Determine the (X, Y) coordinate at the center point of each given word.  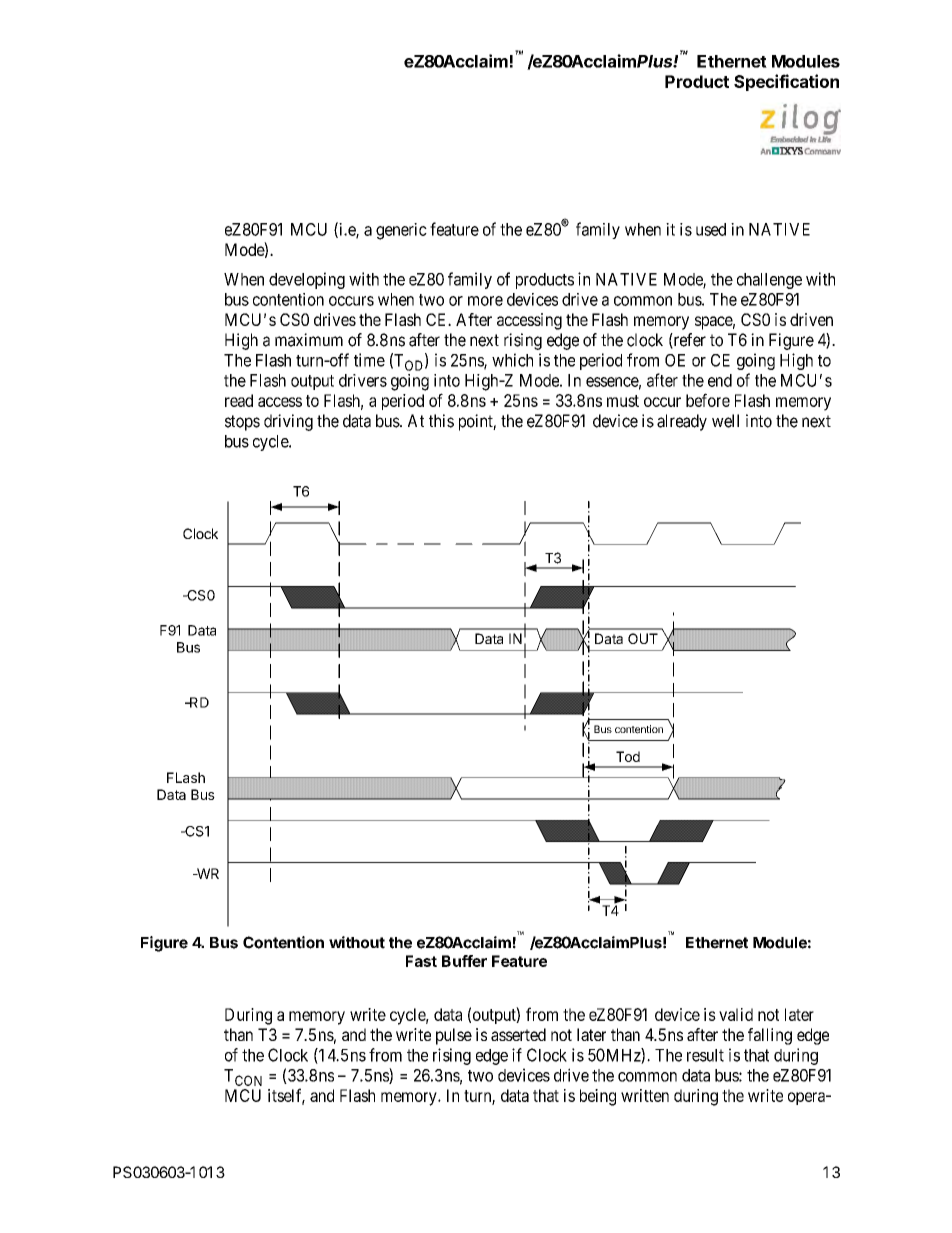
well (725, 421)
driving (288, 422)
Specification (786, 82)
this (441, 421)
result (705, 1055)
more (485, 301)
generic (401, 231)
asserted (518, 1034)
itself (286, 1096)
